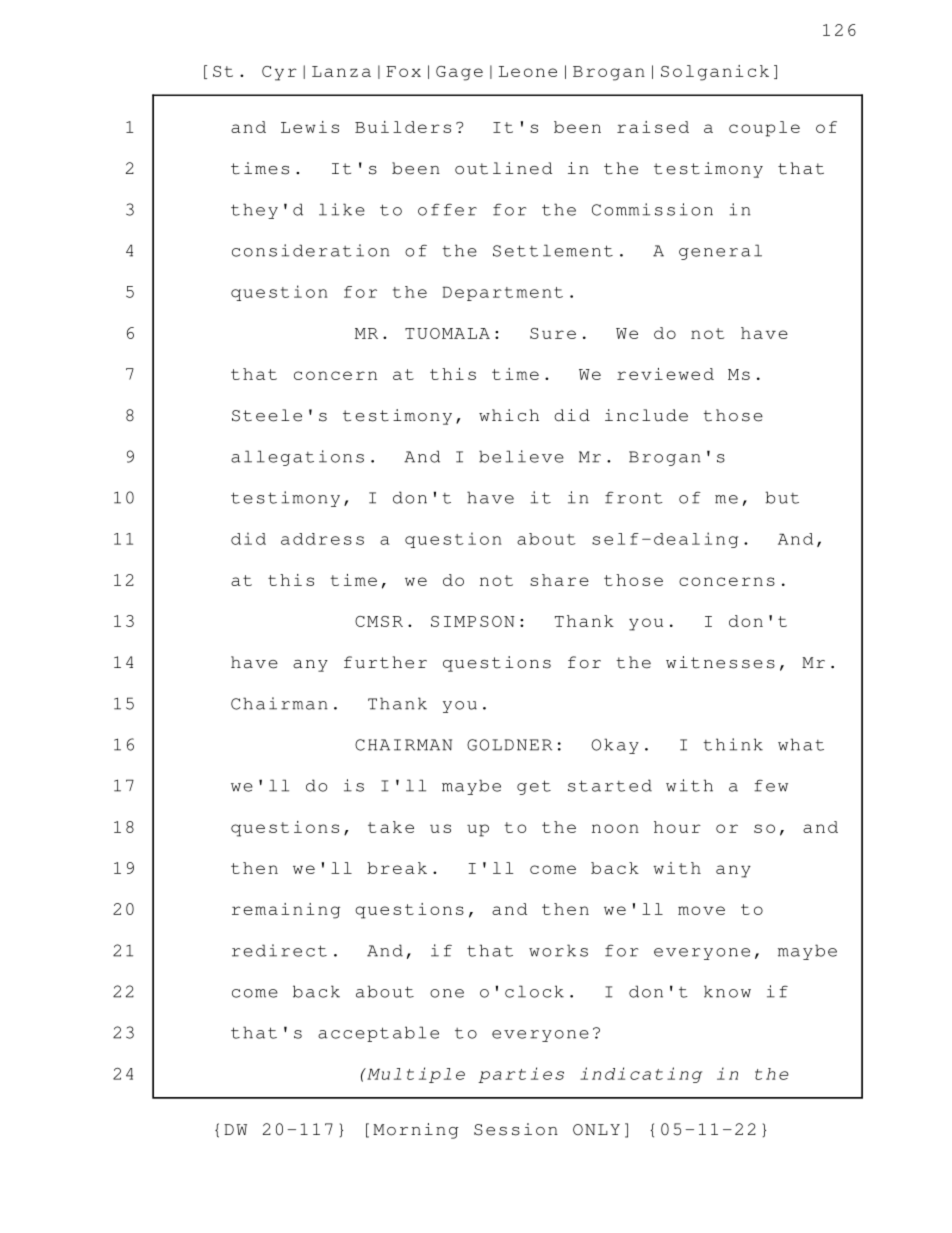 This screenshot has width=952, height=1233. Describe the element at coordinates (297, 458) in the screenshot. I see `allegations` at that location.
